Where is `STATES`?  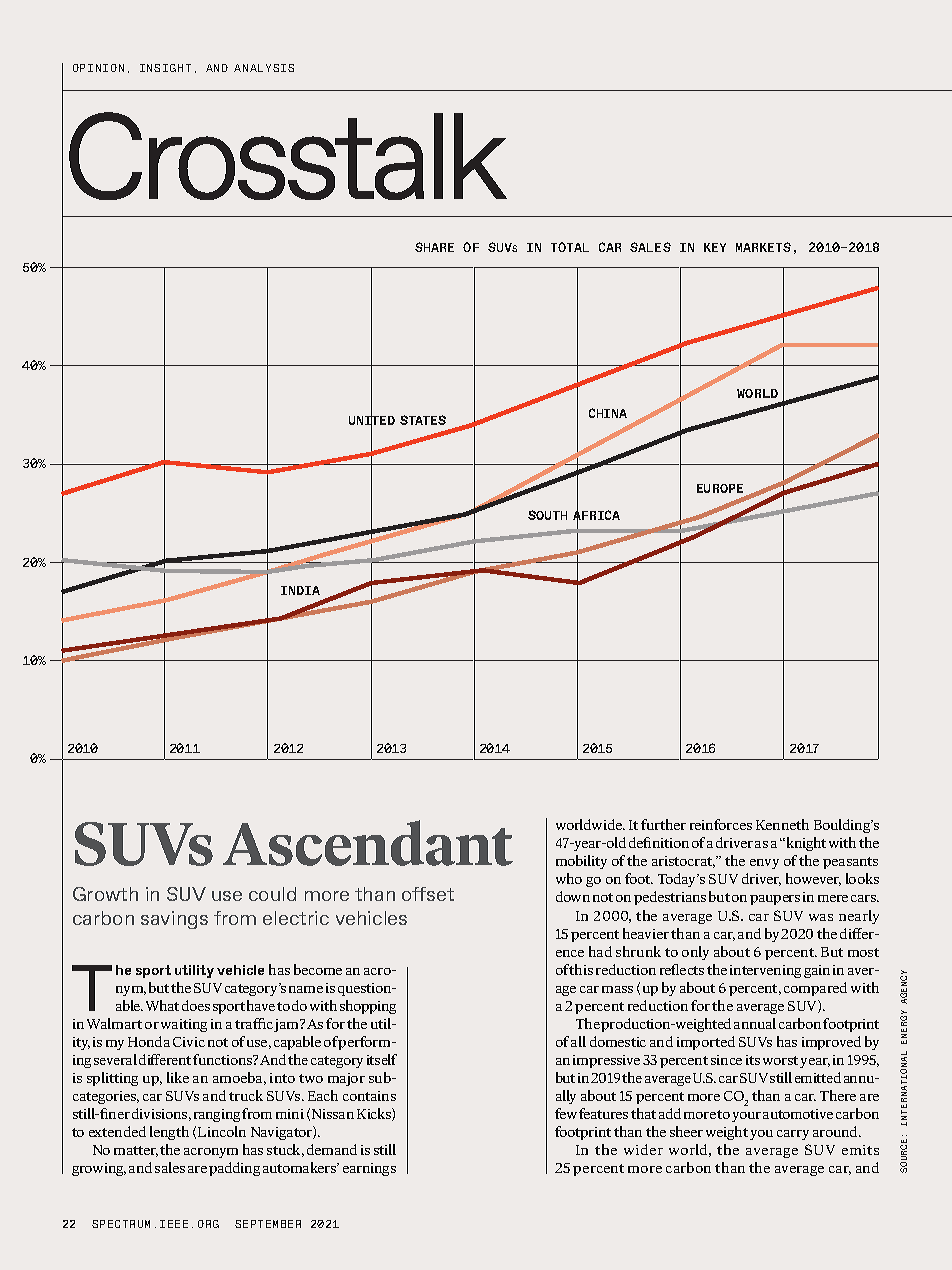 STATES is located at coordinates (423, 420).
